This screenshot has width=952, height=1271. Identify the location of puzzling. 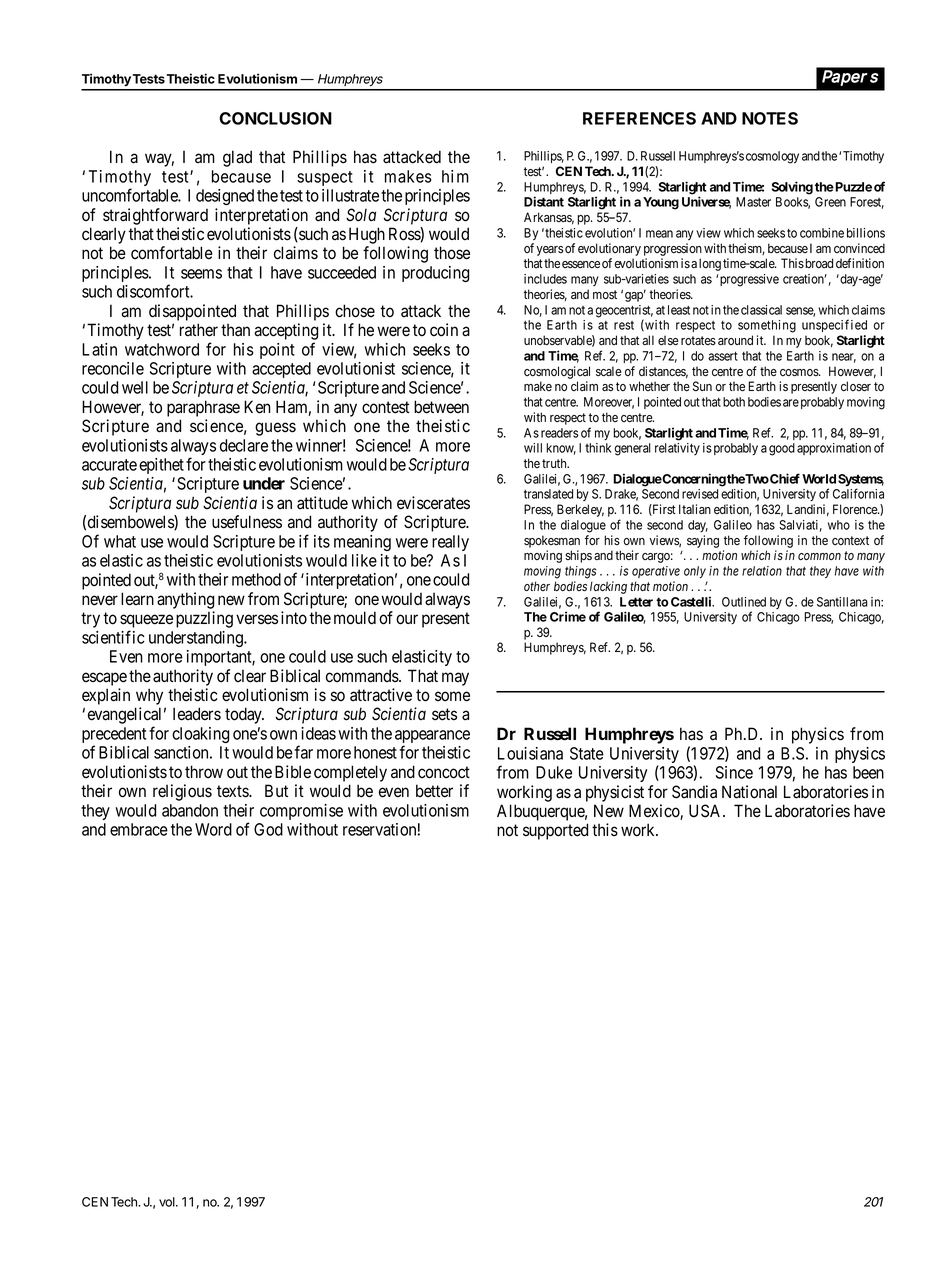
(204, 619).
